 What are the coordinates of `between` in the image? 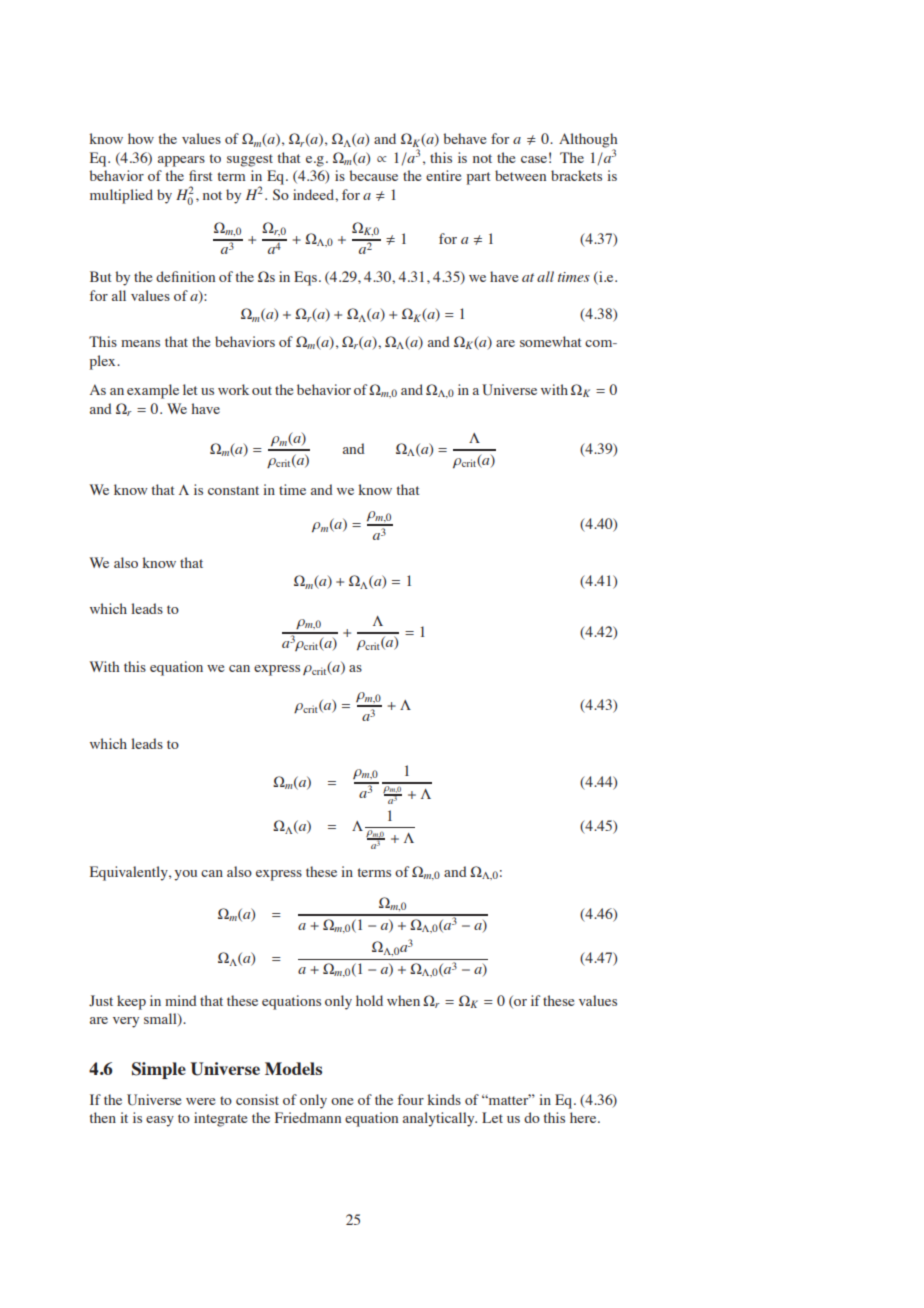 It's located at (520, 175).
